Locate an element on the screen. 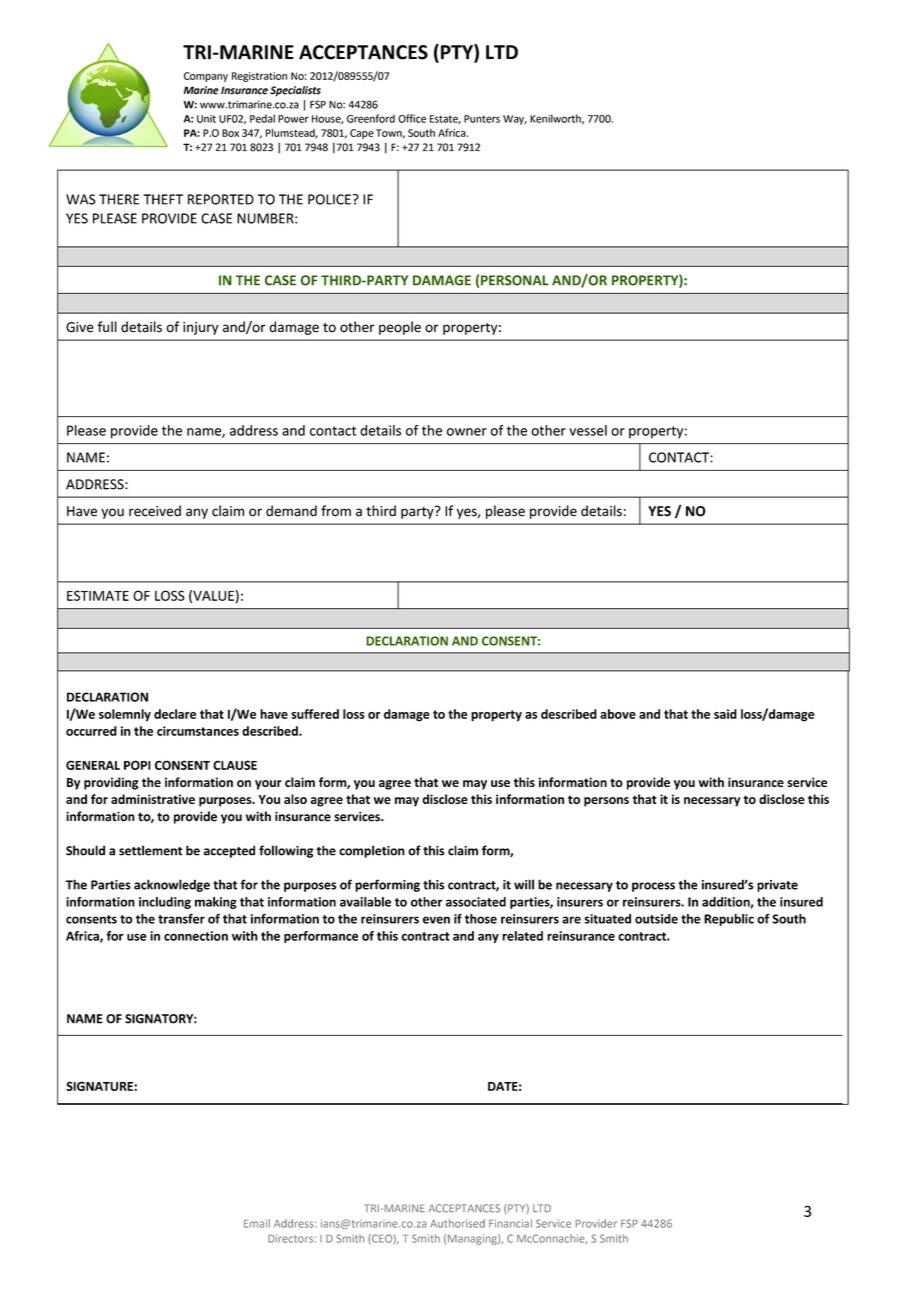 The height and width of the screenshot is (1308, 924). Office is located at coordinates (412, 118).
